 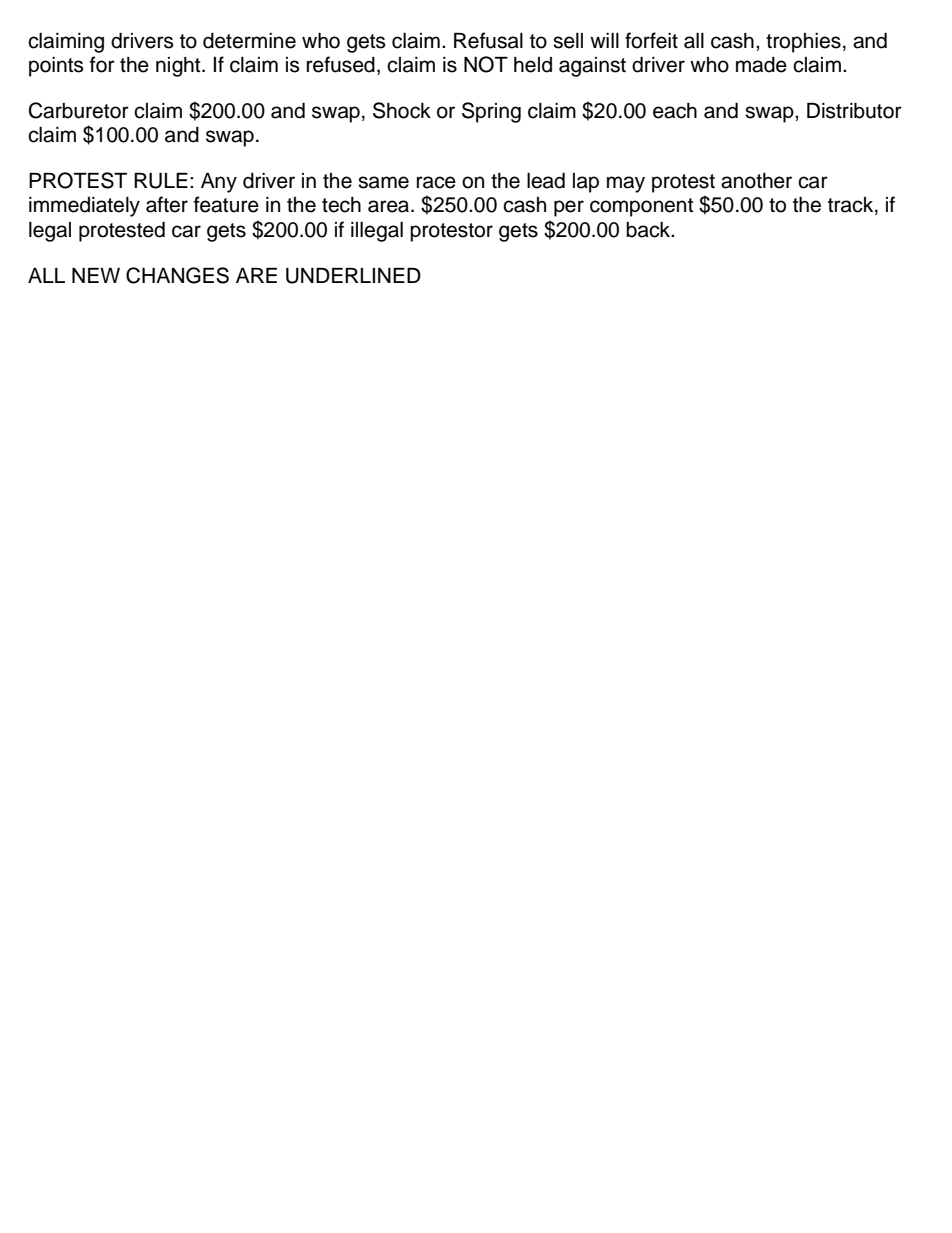 What do you see at coordinates (491, 112) in the image?
I see `Spring` at bounding box center [491, 112].
